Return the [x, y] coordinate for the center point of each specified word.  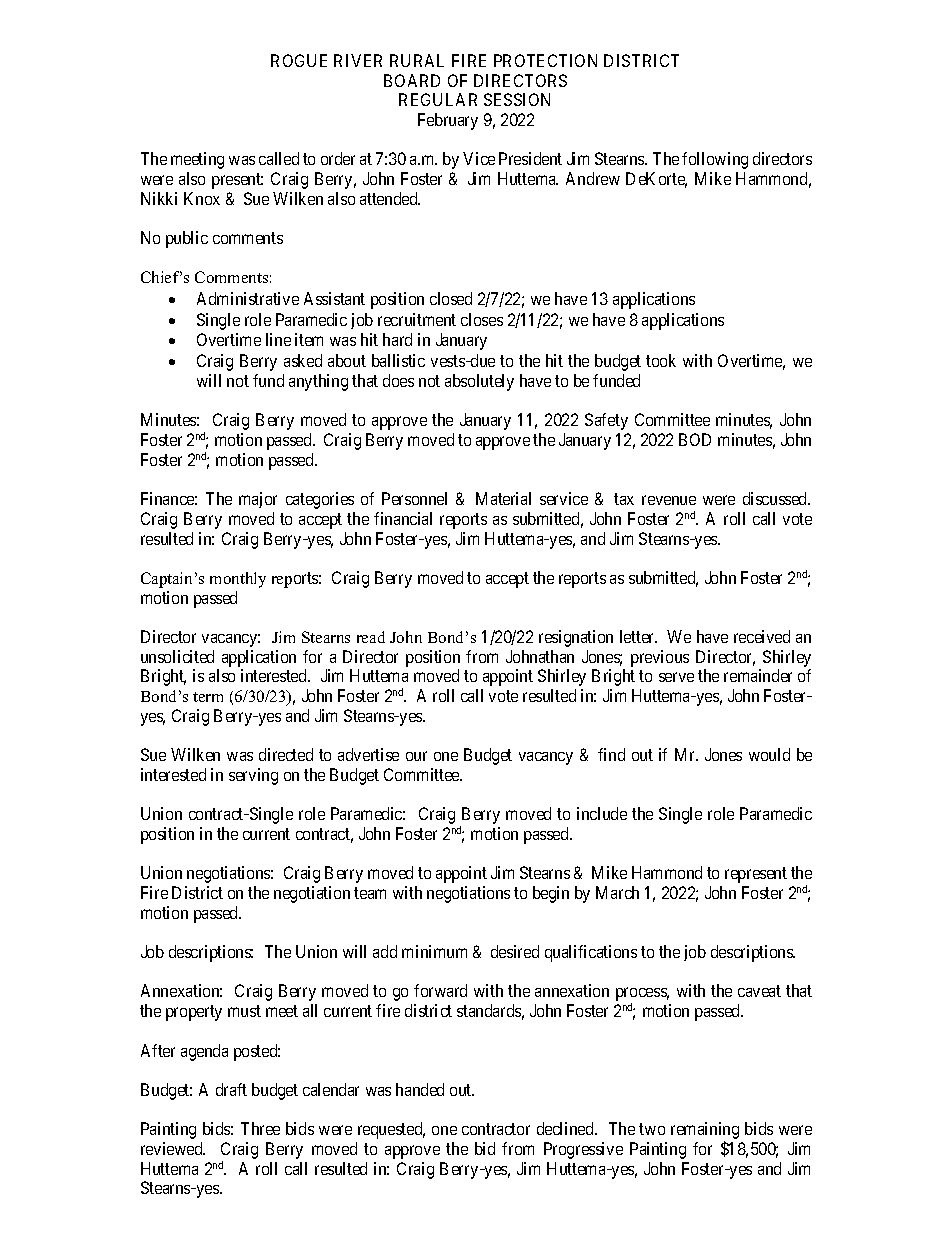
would [769, 754]
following [715, 160]
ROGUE [299, 60]
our [416, 756]
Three [260, 1128]
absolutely [479, 382]
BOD [695, 439]
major [258, 500]
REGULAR [438, 99]
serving [253, 776]
